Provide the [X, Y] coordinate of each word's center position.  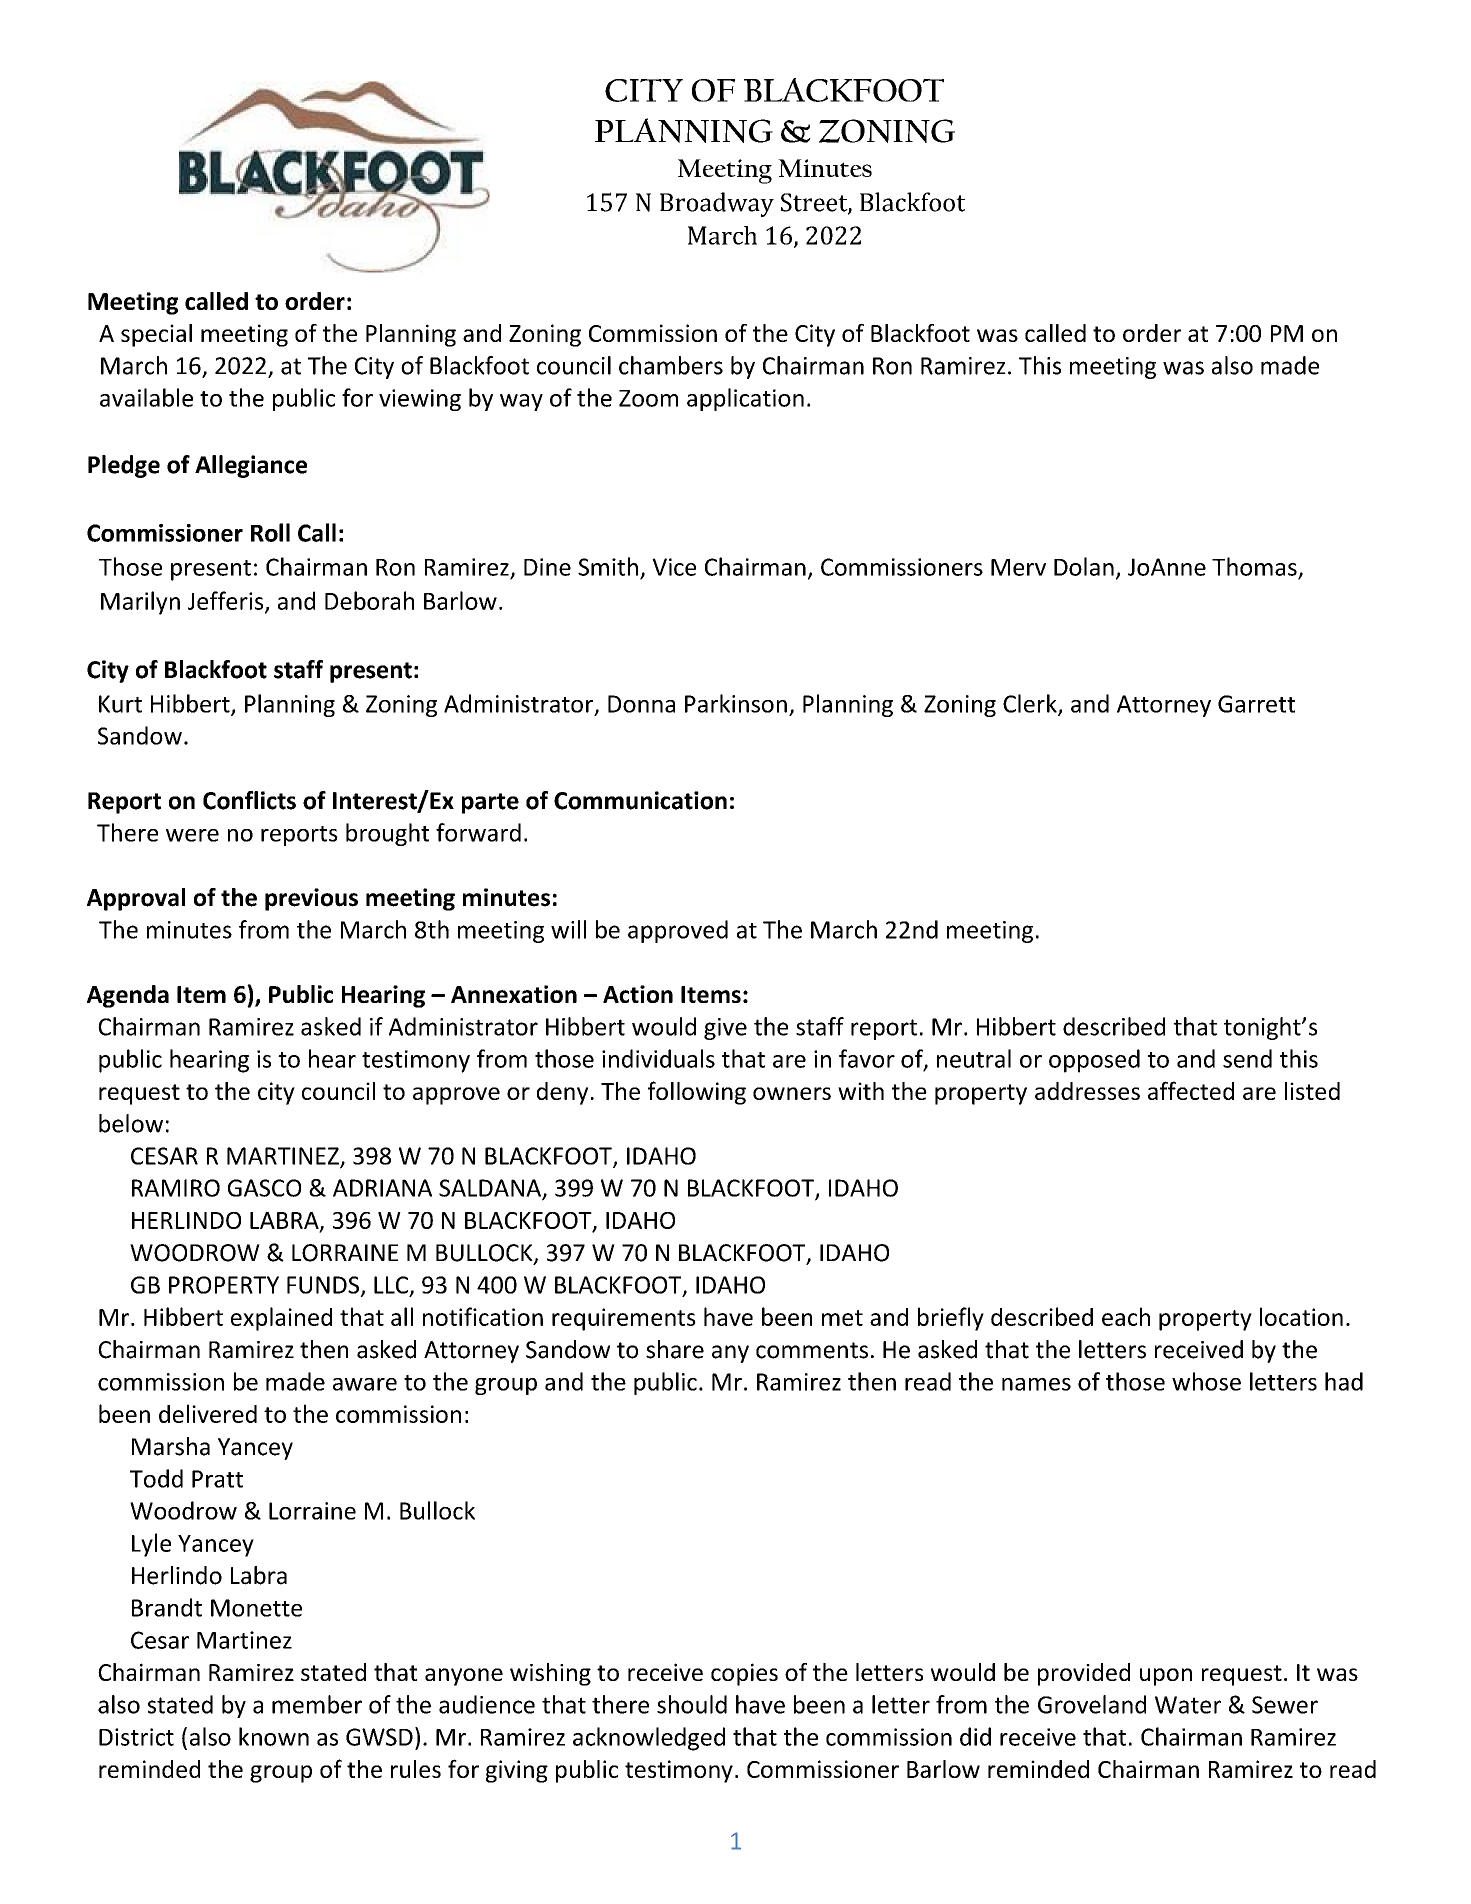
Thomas [1254, 566]
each [1126, 1316]
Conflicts [249, 800]
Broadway [717, 204]
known [274, 1736]
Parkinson [736, 703]
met [842, 1318]
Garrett [1256, 704]
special [156, 335]
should [692, 1704]
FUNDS [323, 1285]
